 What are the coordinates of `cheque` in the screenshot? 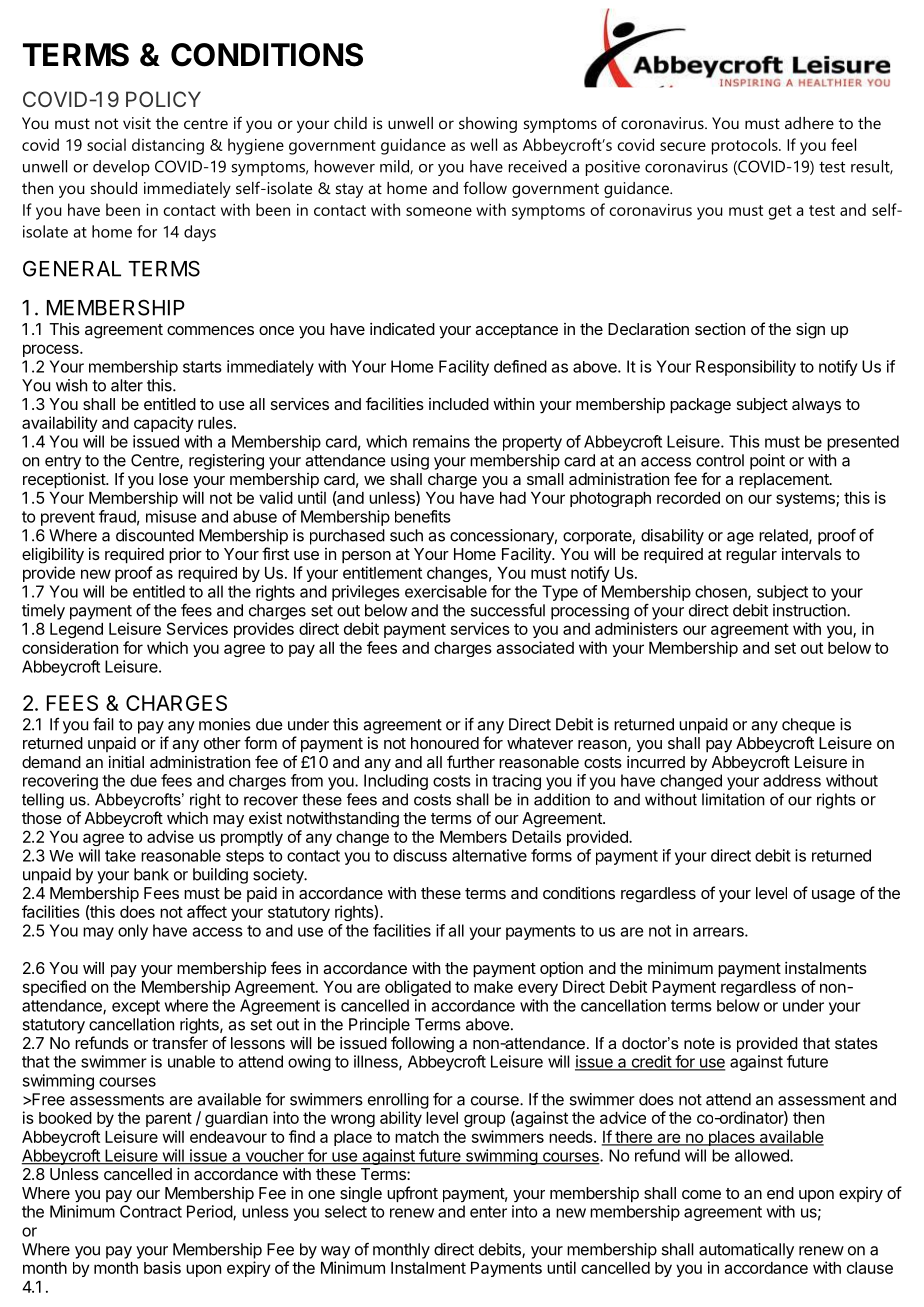 It's located at (808, 726).
